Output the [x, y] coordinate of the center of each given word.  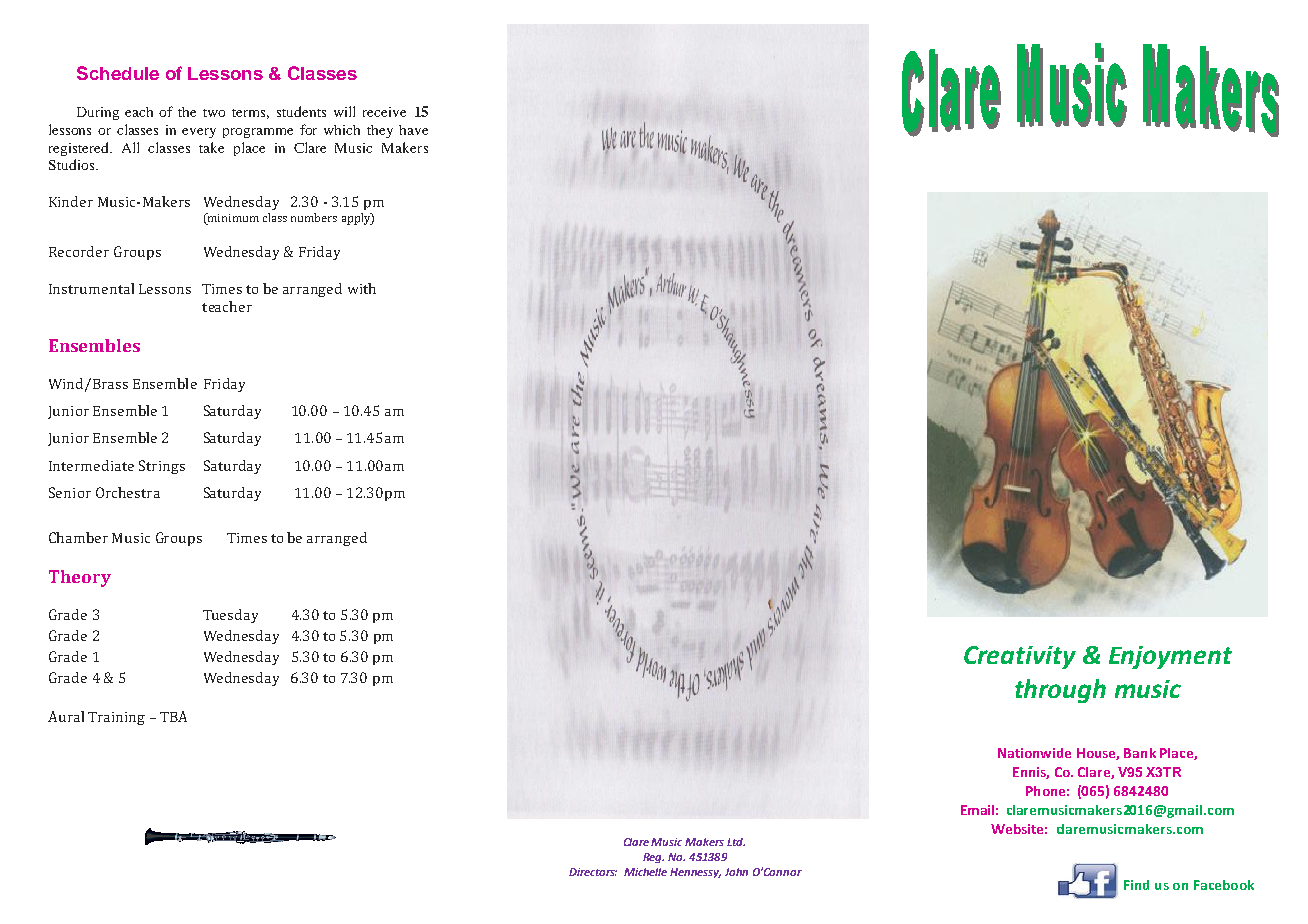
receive [384, 112]
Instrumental [91, 288]
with [362, 288]
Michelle [645, 872]
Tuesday [230, 616]
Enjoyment [1170, 657]
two [214, 113]
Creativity [1020, 657]
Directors [593, 872]
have [413, 130]
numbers [314, 217]
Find [1136, 885]
